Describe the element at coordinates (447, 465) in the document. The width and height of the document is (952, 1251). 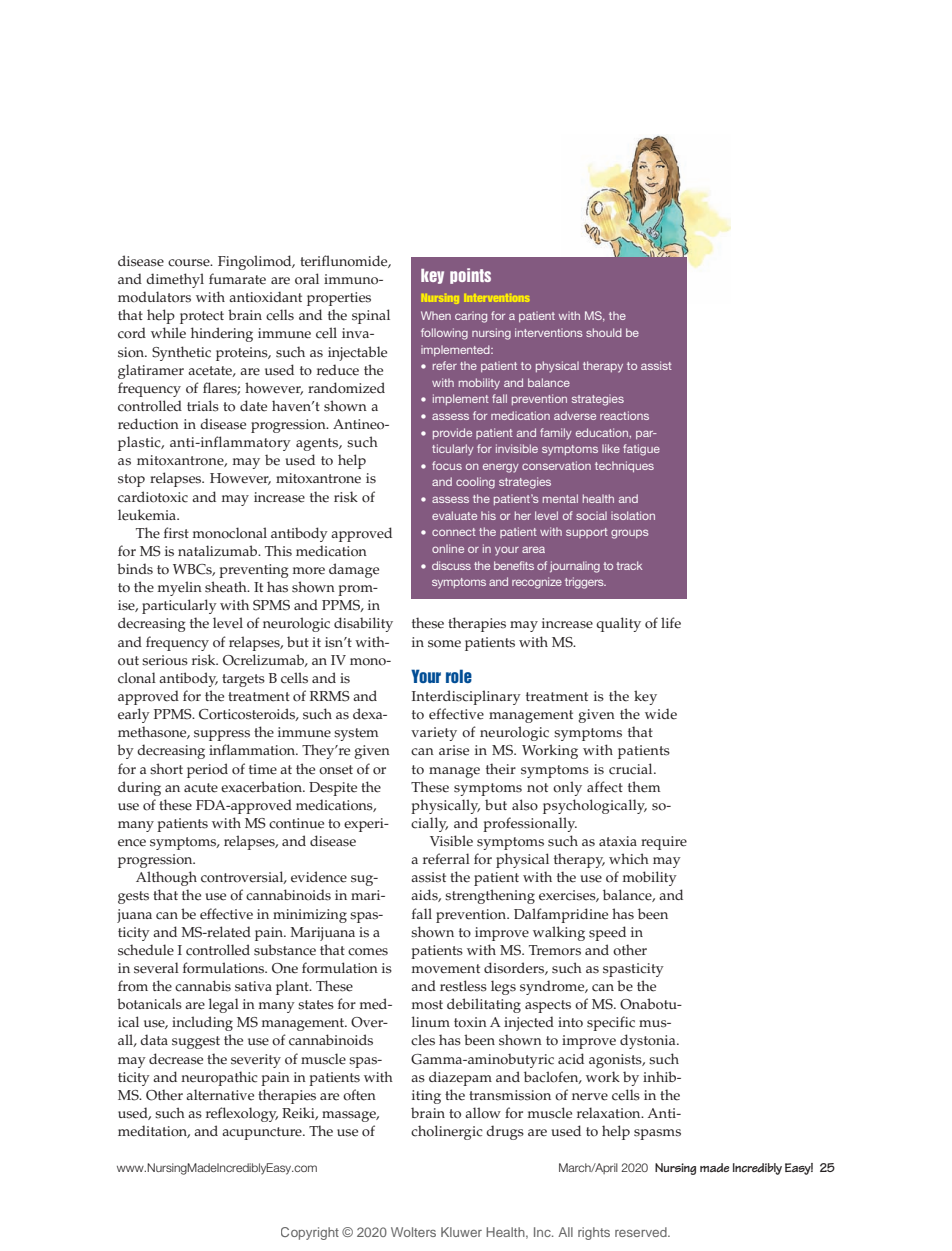
I see `focus` at that location.
